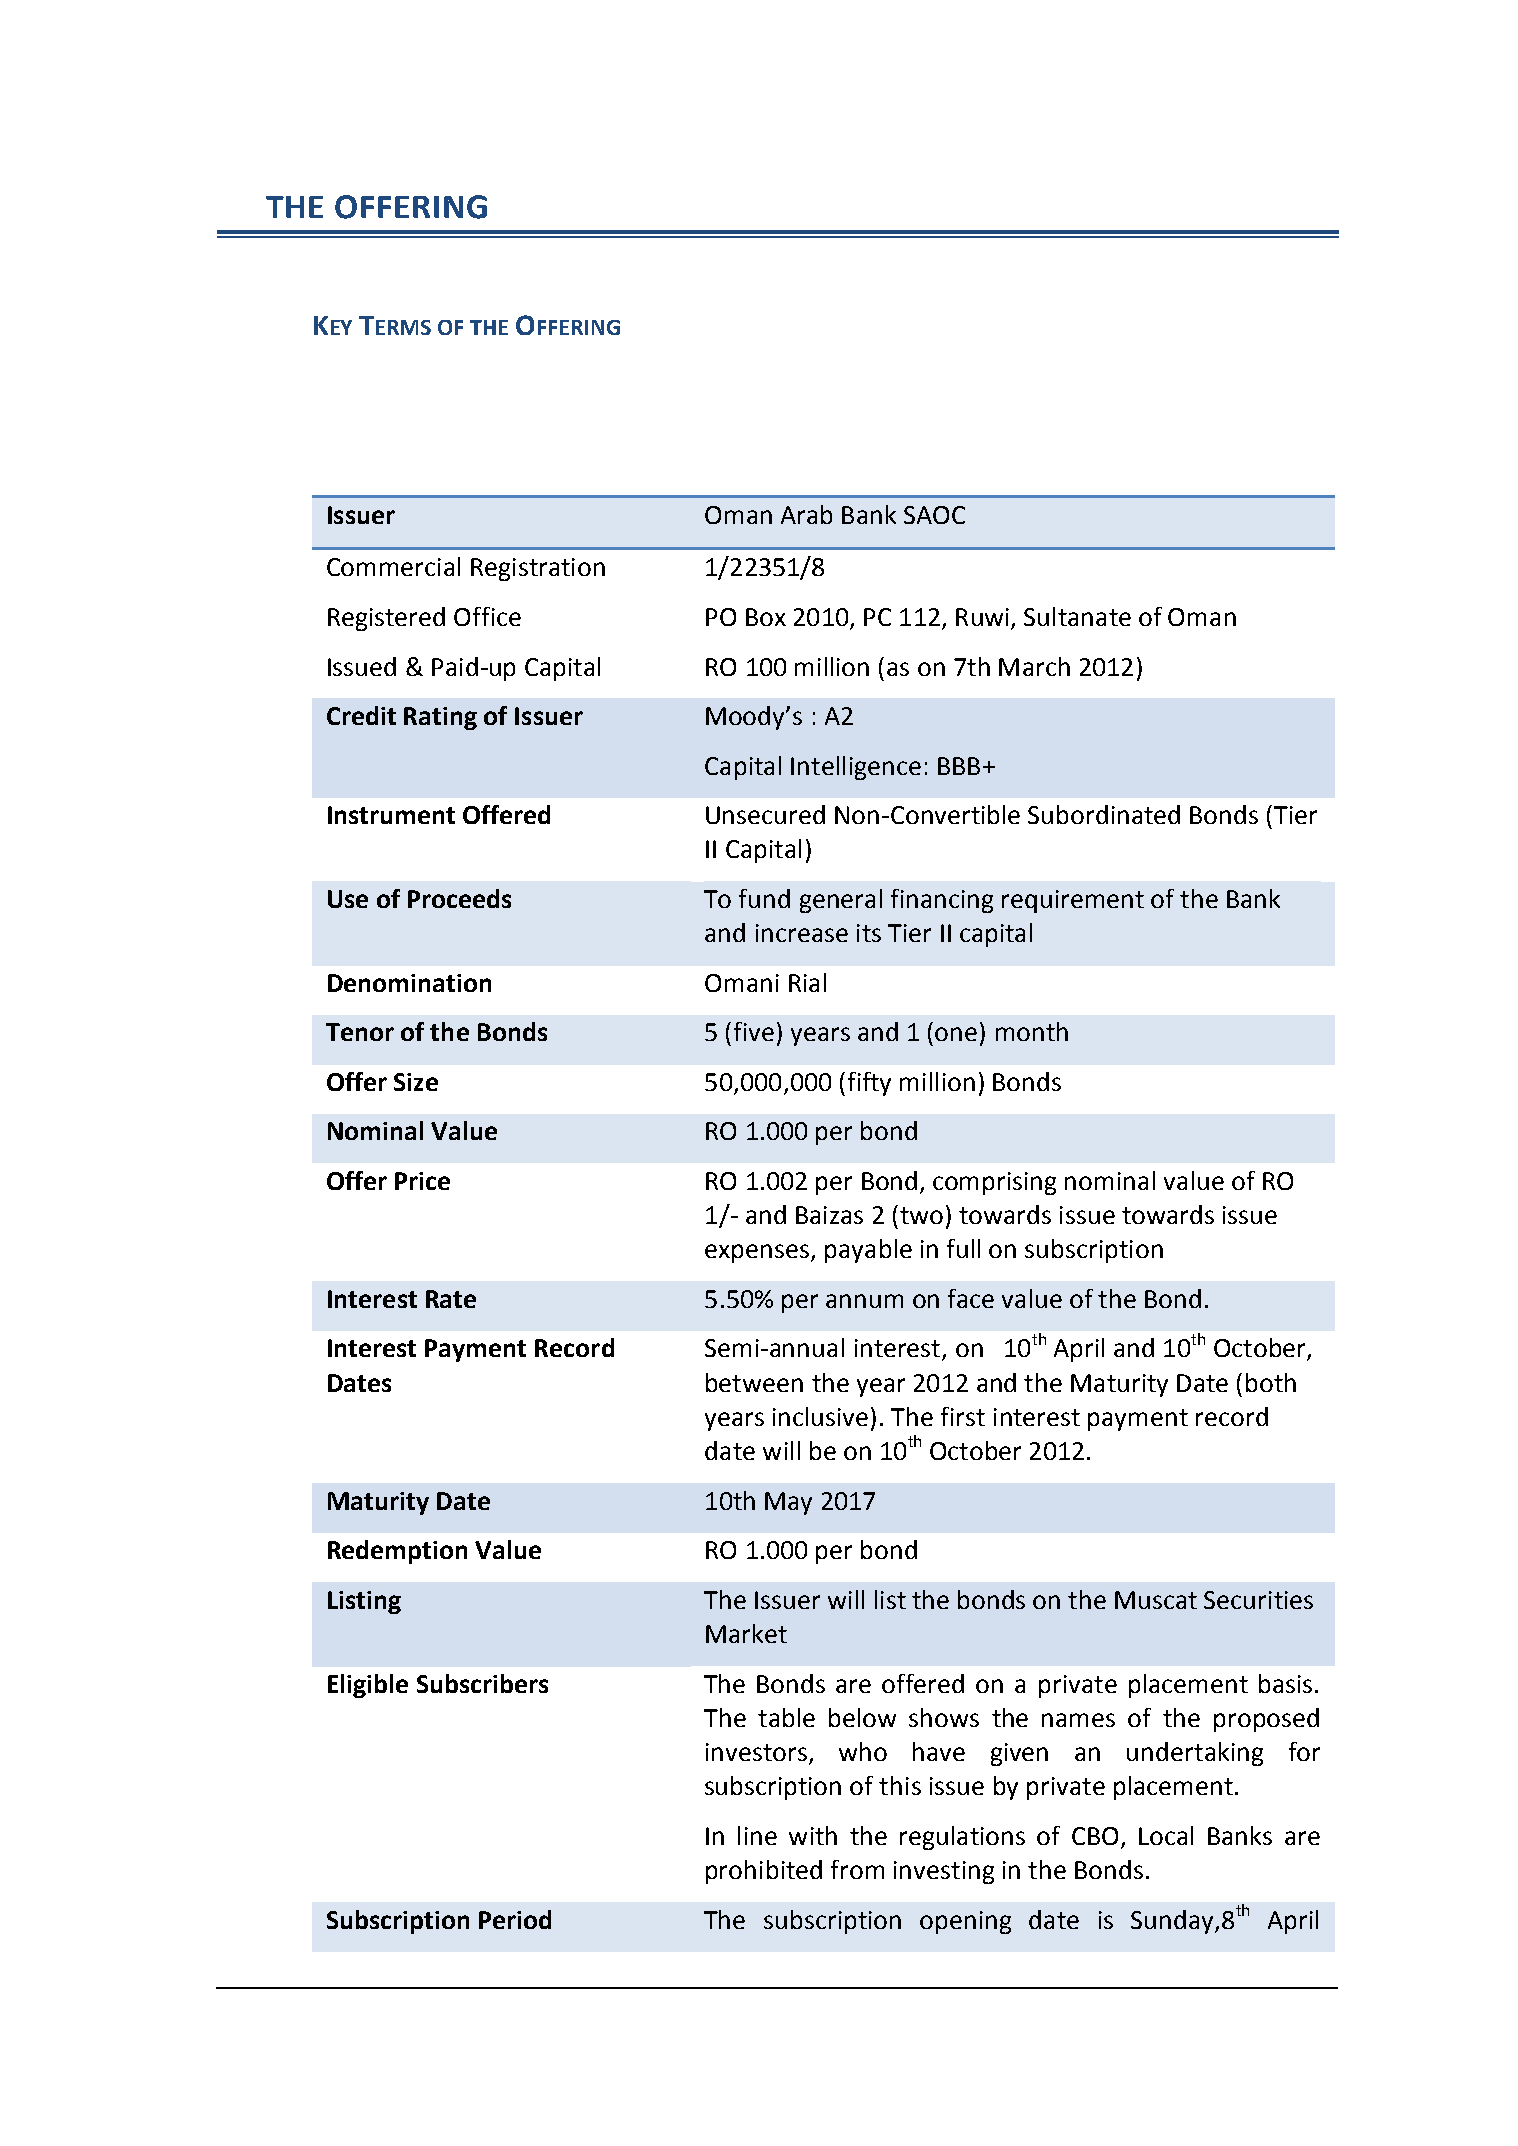 The image size is (1518, 2146). Describe the element at coordinates (393, 566) in the page. I see `Commercial` at that location.
